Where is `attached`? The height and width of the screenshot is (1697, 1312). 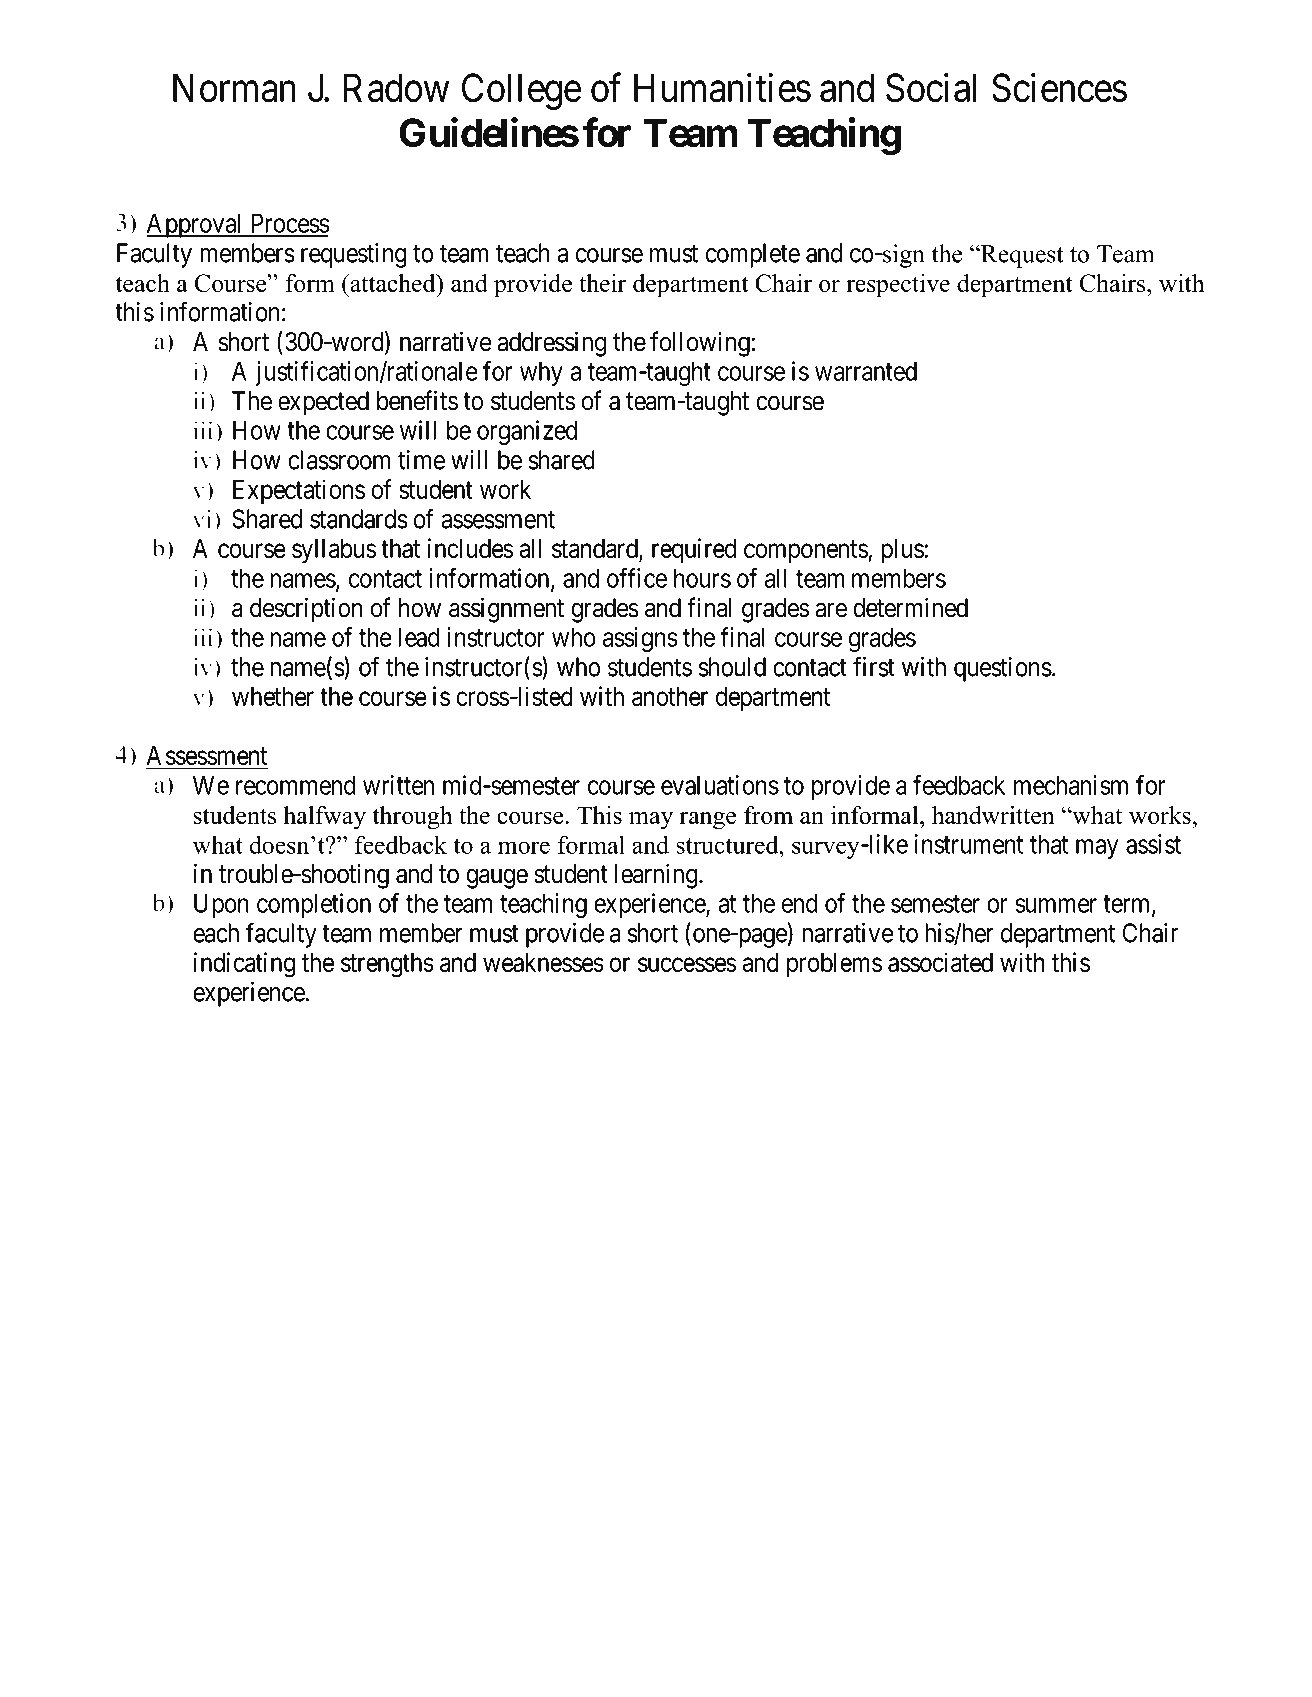 attached is located at coordinates (393, 283).
